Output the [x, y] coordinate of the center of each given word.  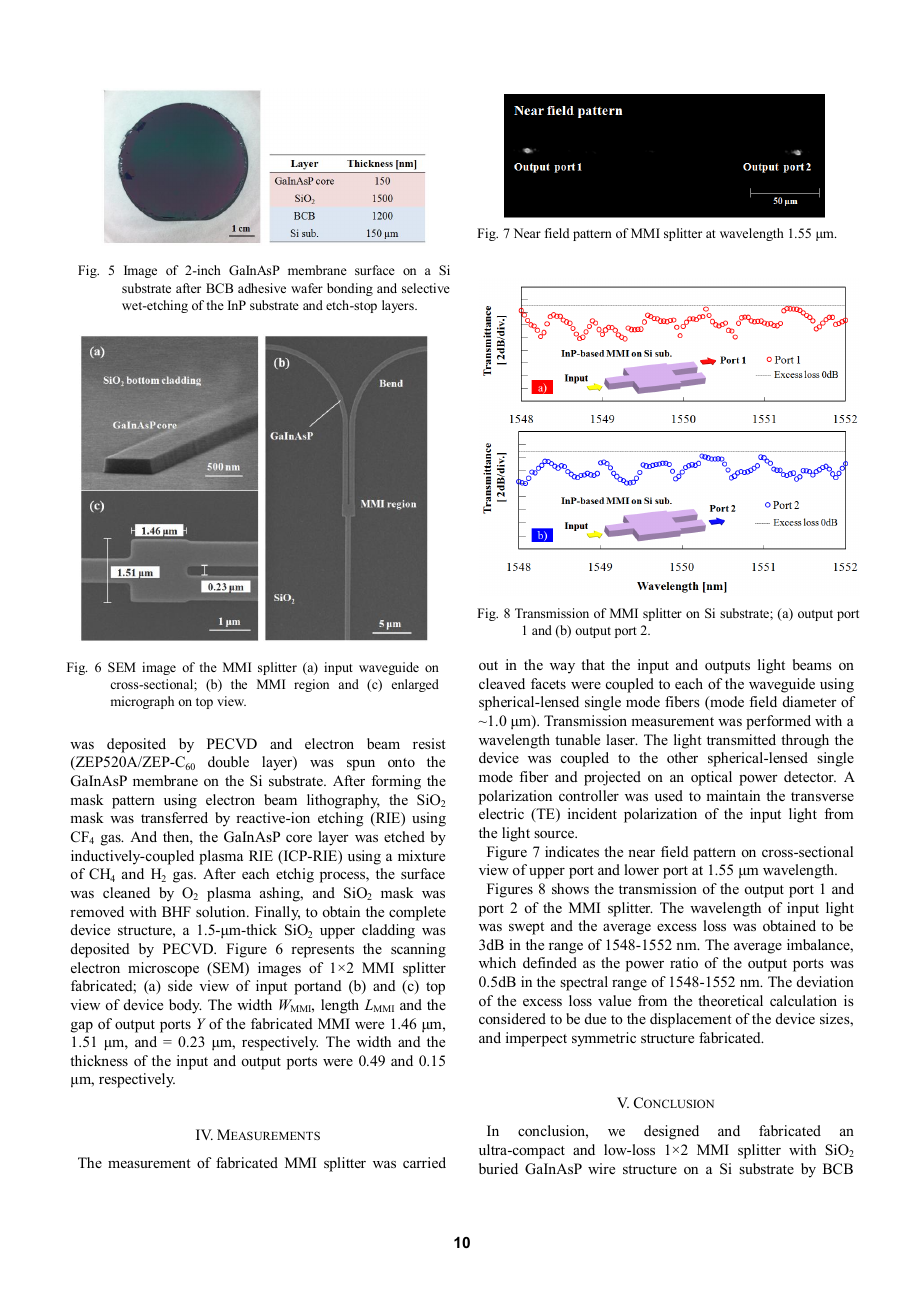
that [593, 664]
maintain [733, 795]
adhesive [262, 288]
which [497, 962]
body [185, 1006]
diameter [810, 701]
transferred [174, 817]
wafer [307, 288]
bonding [350, 289]
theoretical [730, 1000]
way [562, 668]
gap [82, 1027]
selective [426, 288]
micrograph [142, 702]
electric [501, 813]
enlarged [415, 685]
